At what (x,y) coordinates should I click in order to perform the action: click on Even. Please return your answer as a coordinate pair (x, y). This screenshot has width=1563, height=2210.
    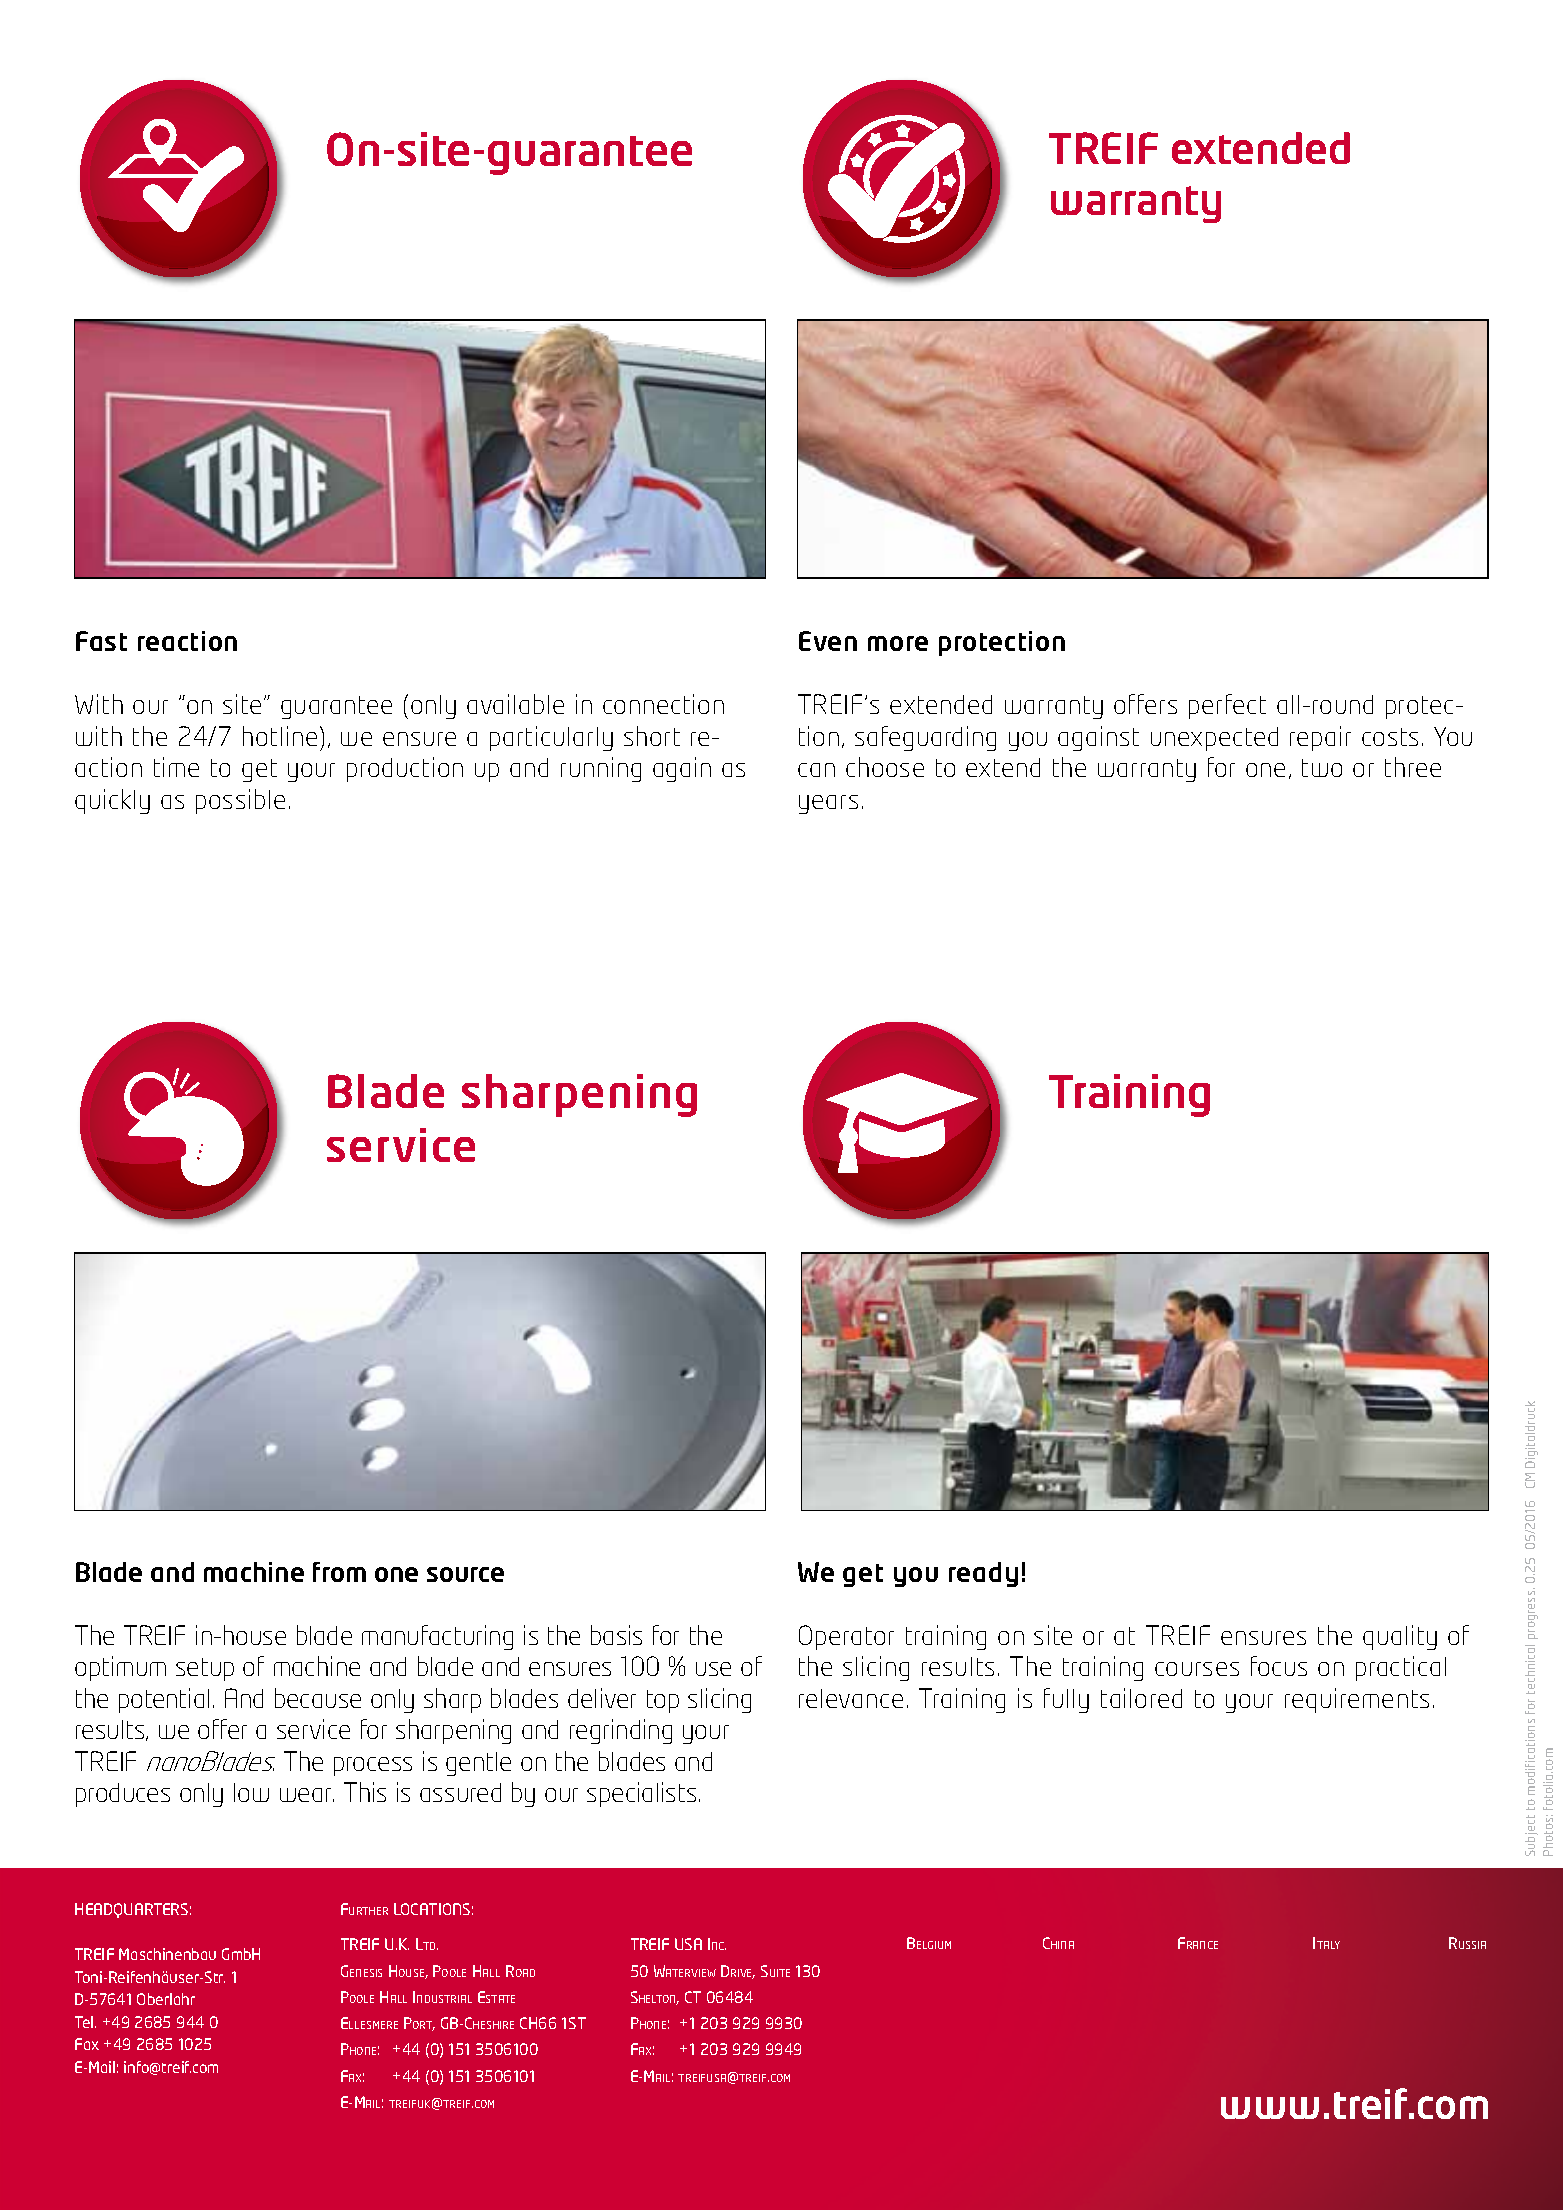
    Looking at the image, I should click on (828, 641).
